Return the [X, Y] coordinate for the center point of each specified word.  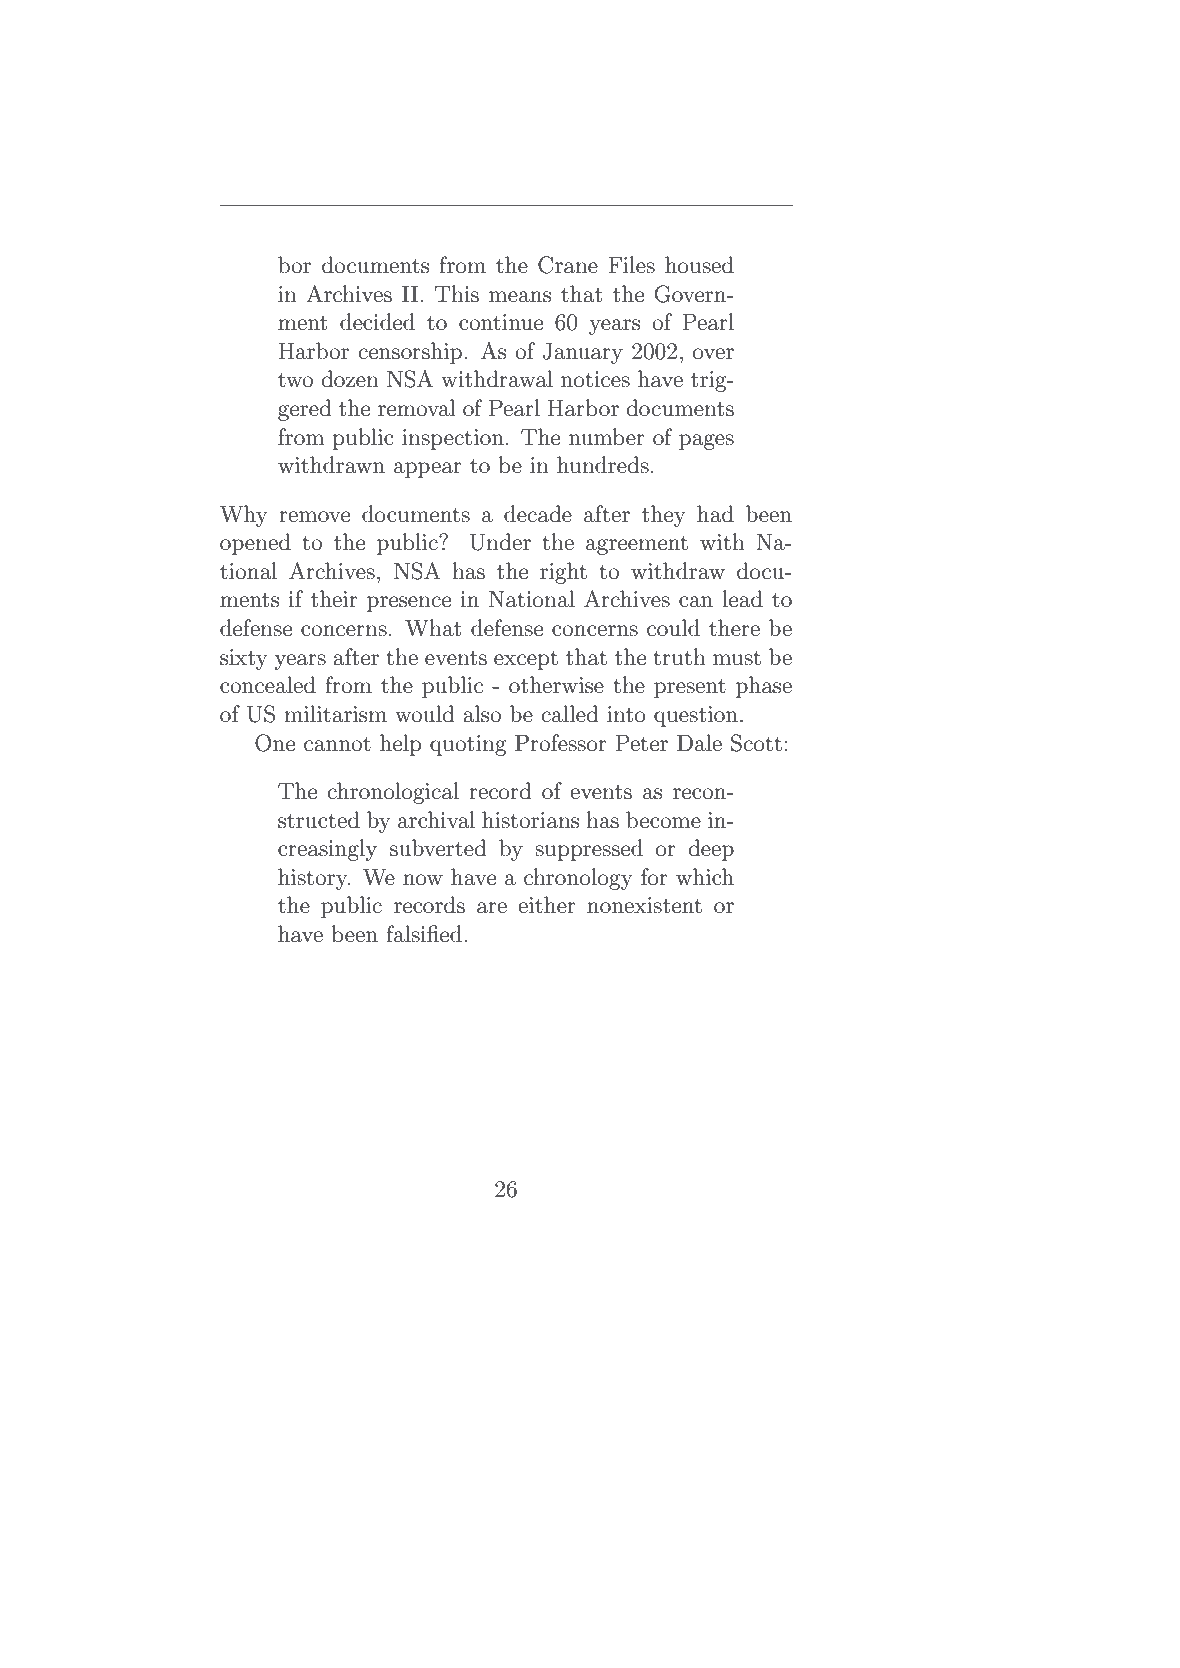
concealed [268, 685]
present [690, 688]
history [314, 879]
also [482, 714]
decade [538, 514]
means [520, 297]
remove [314, 517]
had [715, 514]
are [492, 908]
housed [699, 265]
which [705, 877]
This [457, 294]
